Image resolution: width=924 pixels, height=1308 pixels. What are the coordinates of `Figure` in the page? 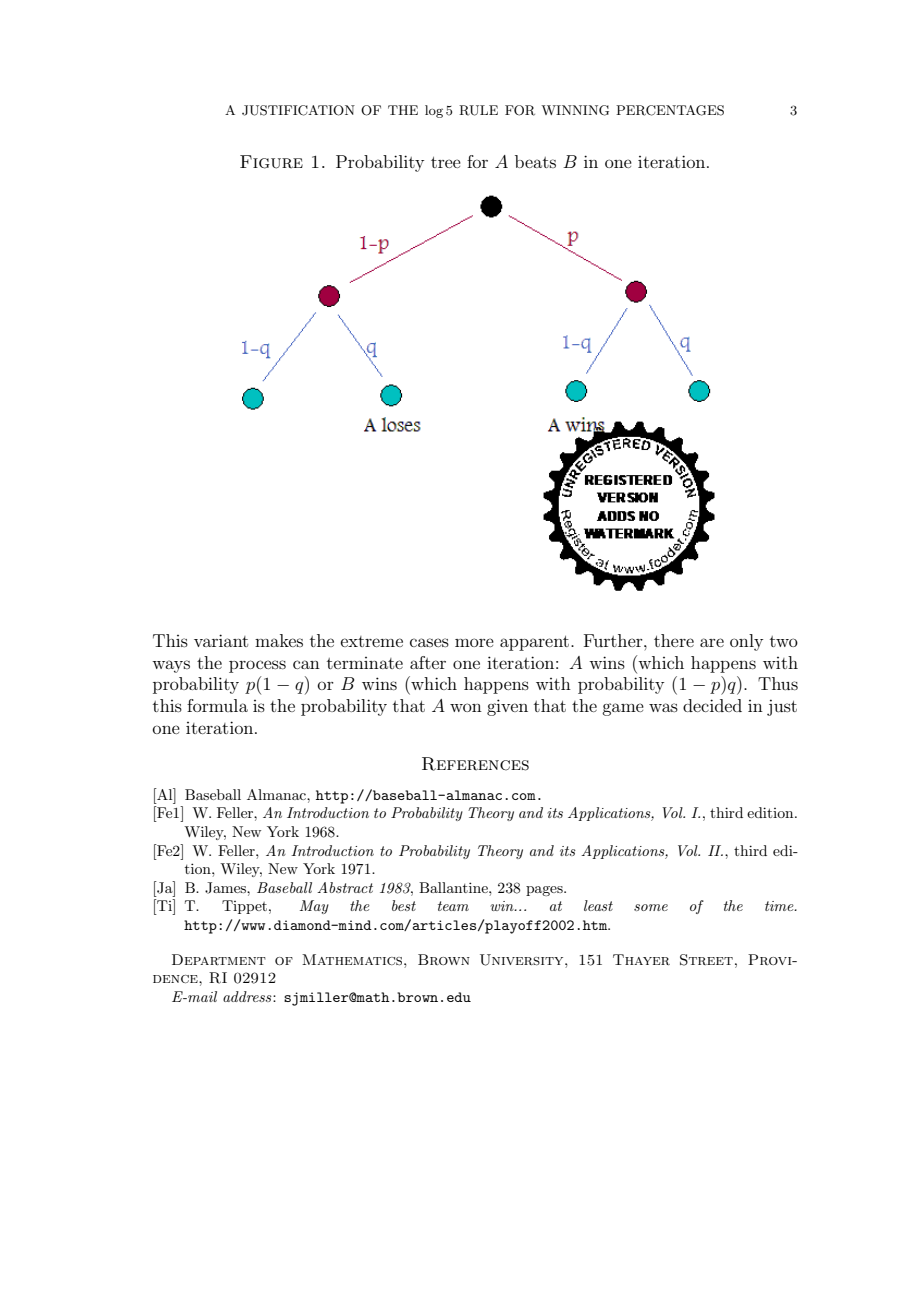 It's located at (271, 162).
